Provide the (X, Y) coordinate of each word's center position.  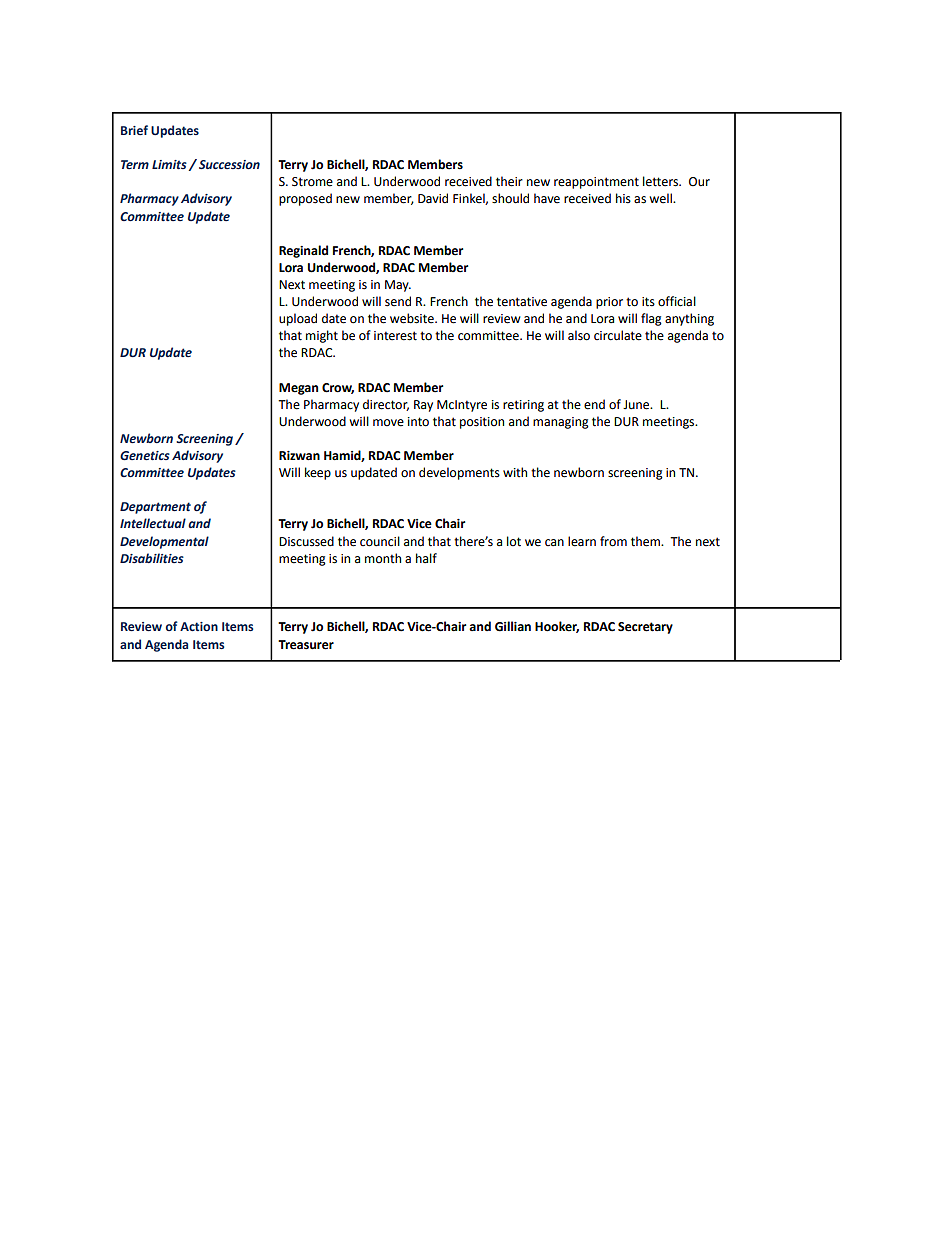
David (433, 198)
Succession (229, 164)
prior (609, 303)
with (515, 472)
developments (459, 473)
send (398, 301)
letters (661, 181)
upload (298, 319)
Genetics (145, 455)
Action (199, 626)
